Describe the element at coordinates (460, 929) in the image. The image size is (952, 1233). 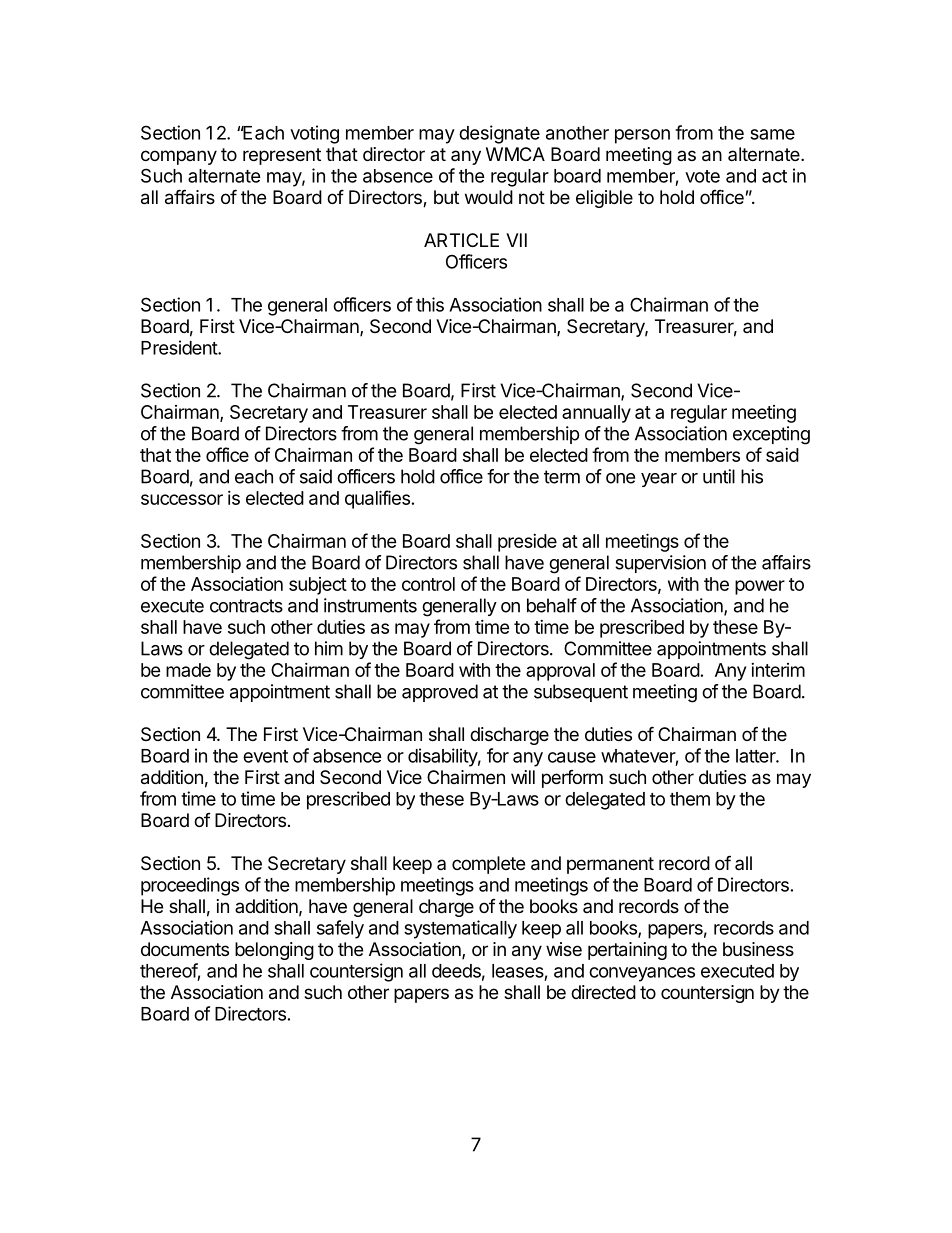
I see `systematically` at that location.
